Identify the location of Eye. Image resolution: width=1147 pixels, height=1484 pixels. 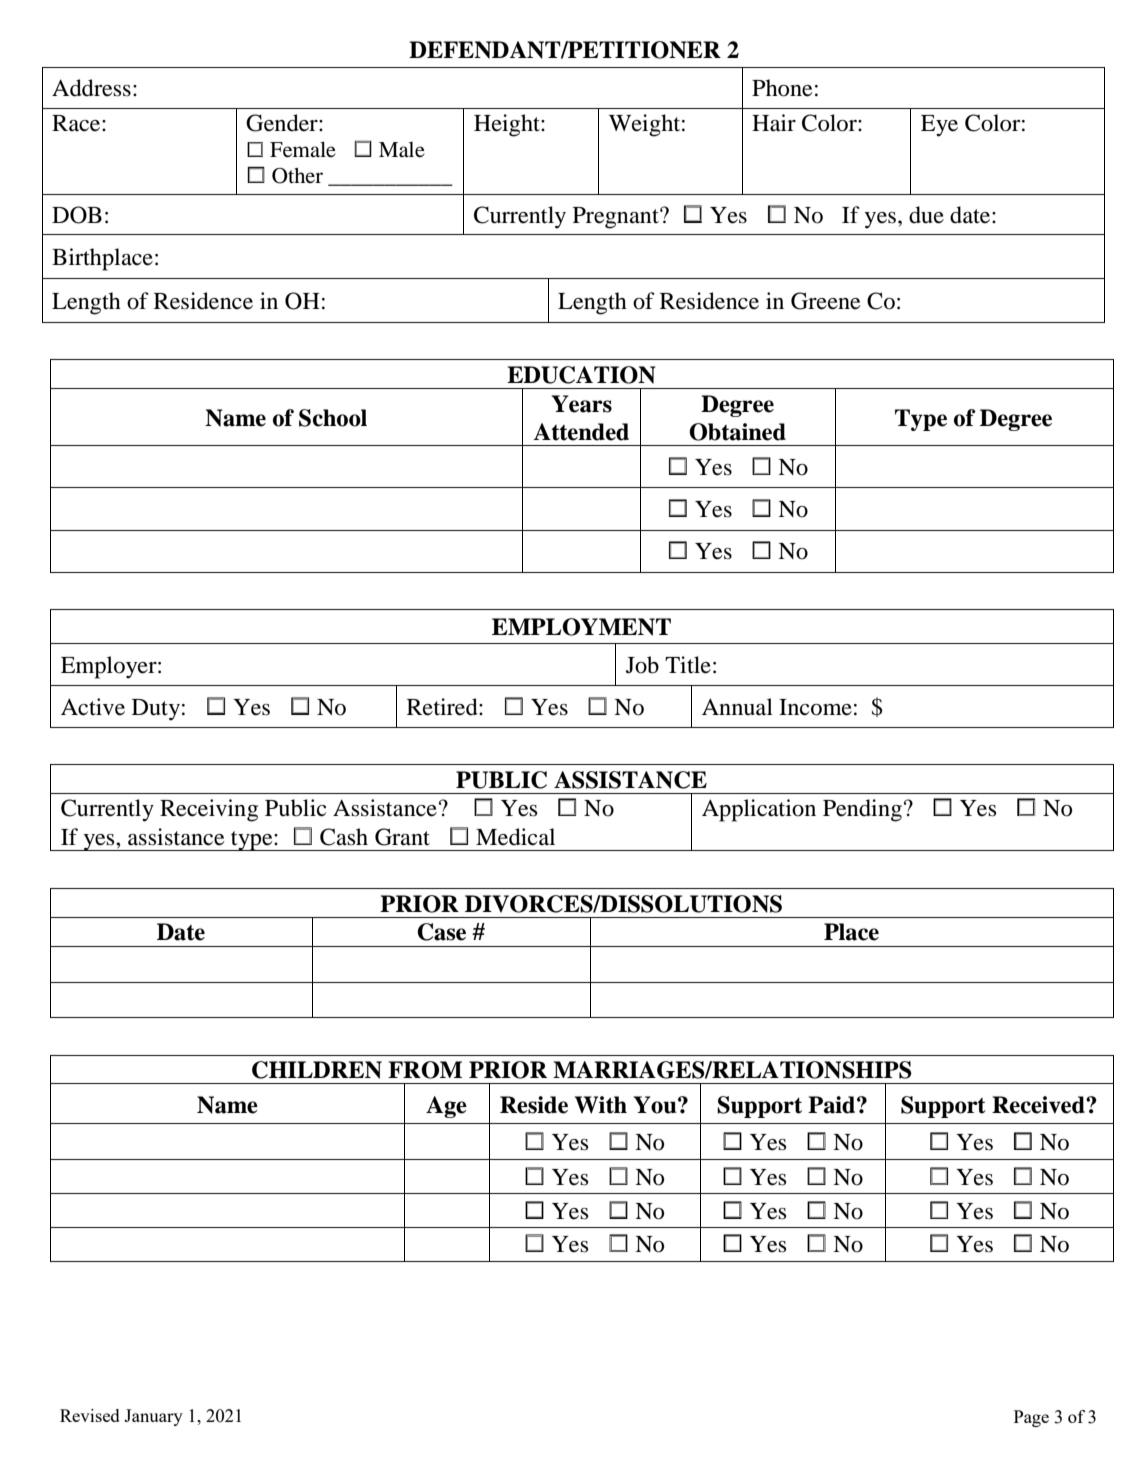
(939, 126).
